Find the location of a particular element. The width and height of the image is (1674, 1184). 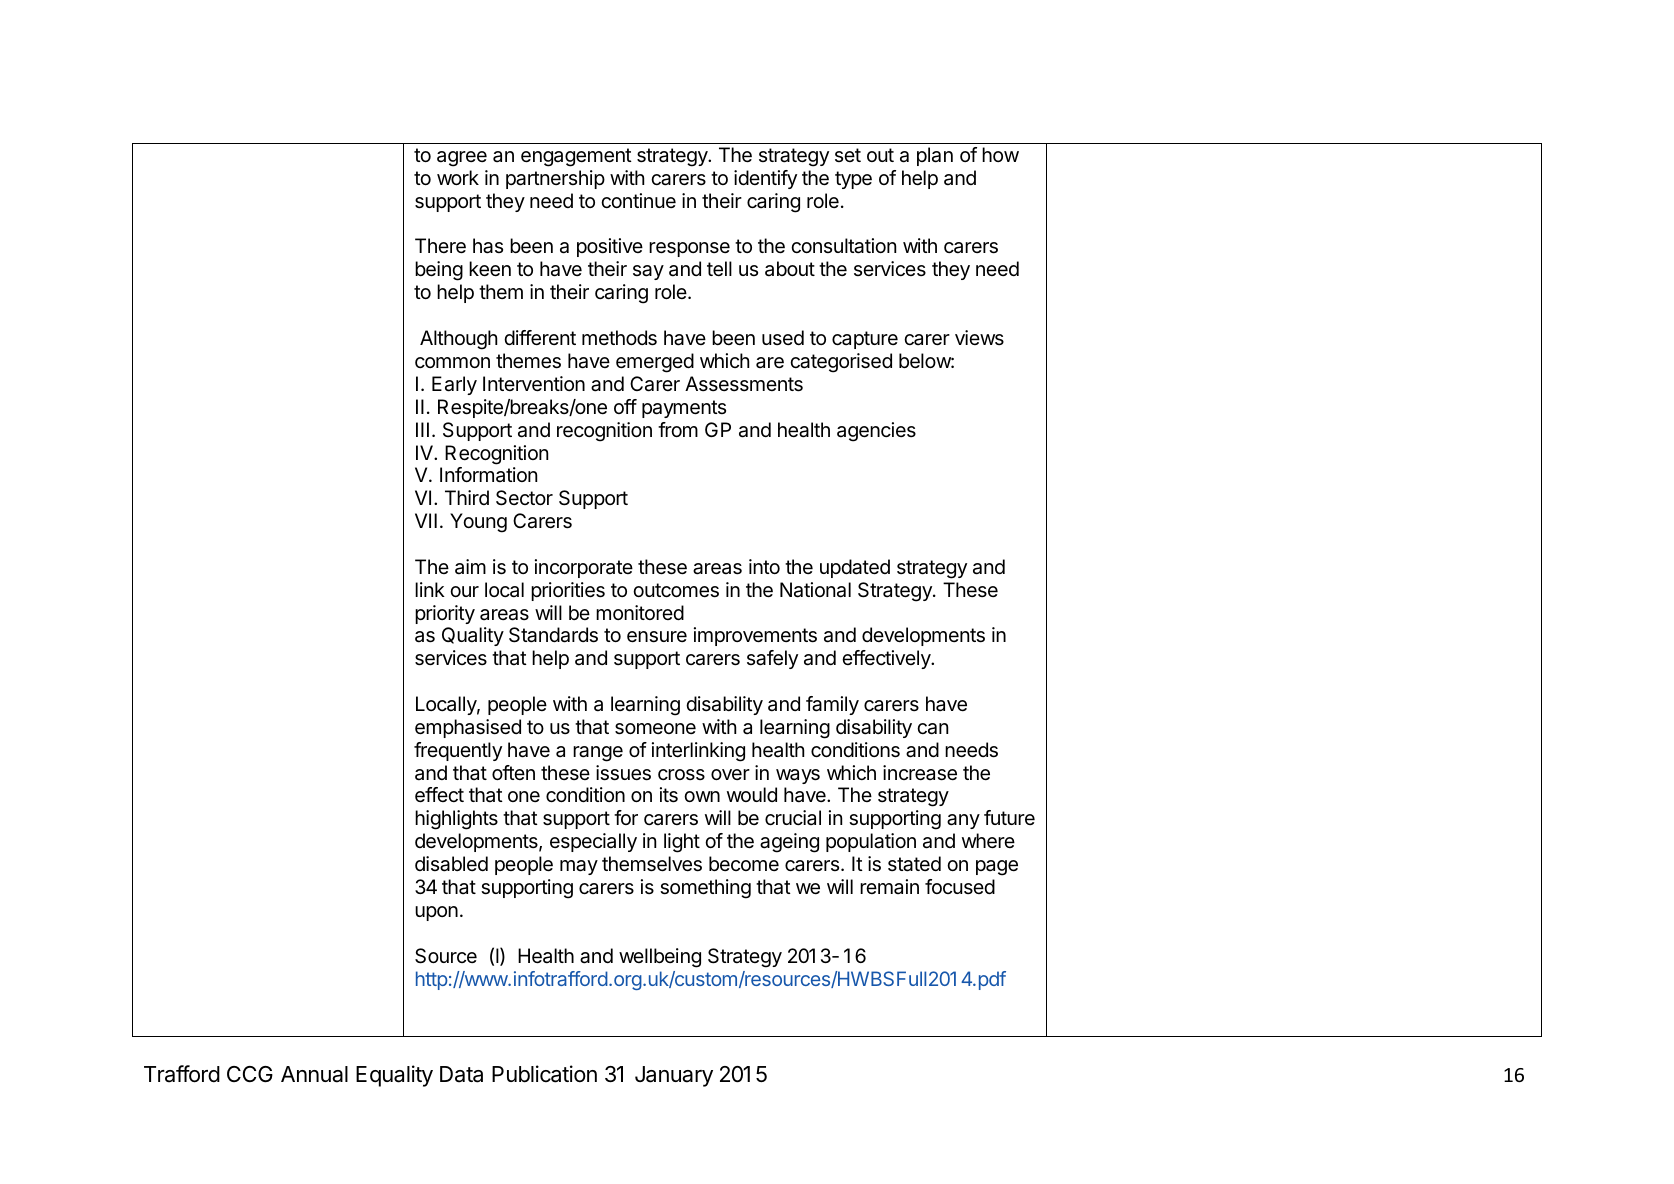

frequently is located at coordinates (458, 751).
